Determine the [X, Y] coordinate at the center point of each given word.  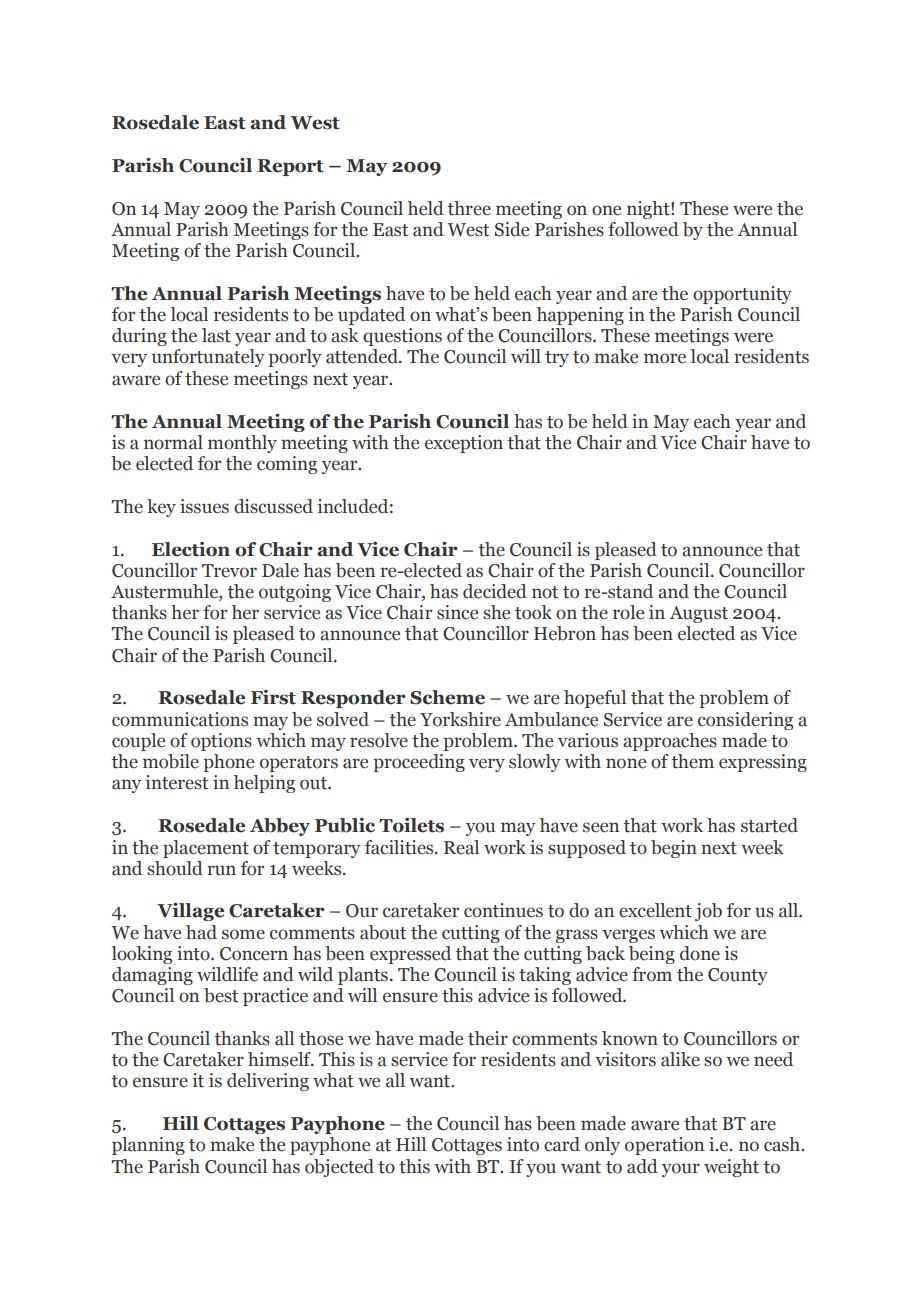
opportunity [742, 295]
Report [290, 167]
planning [148, 1146]
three [469, 208]
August [698, 614]
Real [461, 847]
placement [206, 849]
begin [674, 849]
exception [464, 444]
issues [204, 506]
